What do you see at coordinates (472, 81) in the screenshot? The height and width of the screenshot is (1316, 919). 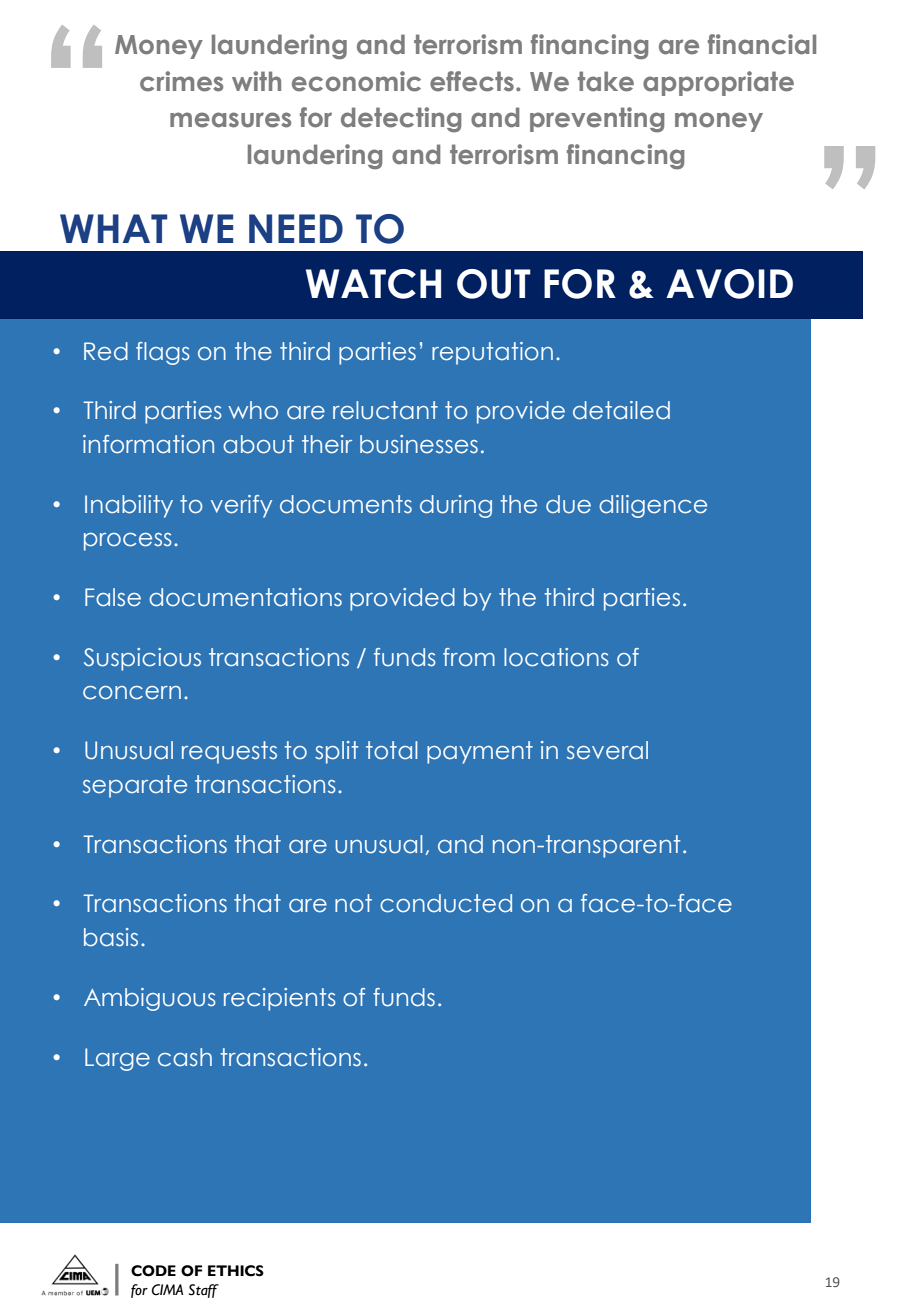 I see `effects` at bounding box center [472, 81].
